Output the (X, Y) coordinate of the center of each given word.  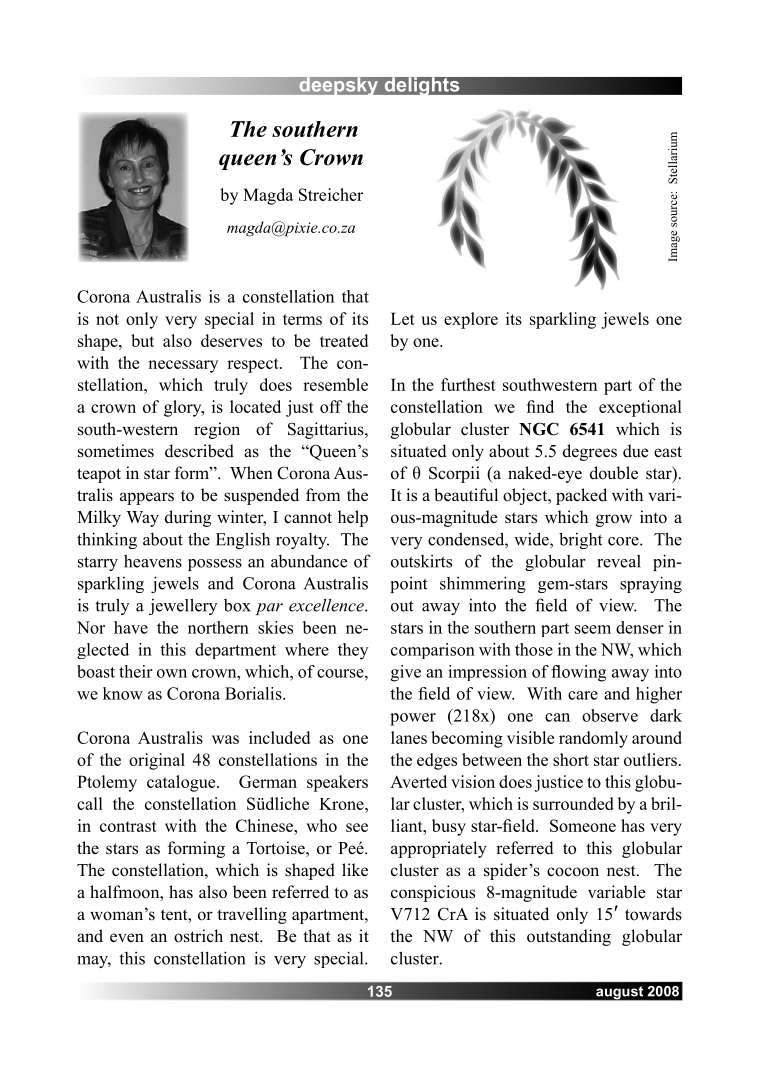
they (353, 651)
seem (593, 629)
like (355, 870)
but (142, 340)
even (127, 938)
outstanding (569, 937)
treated (344, 340)
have (131, 627)
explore (471, 320)
